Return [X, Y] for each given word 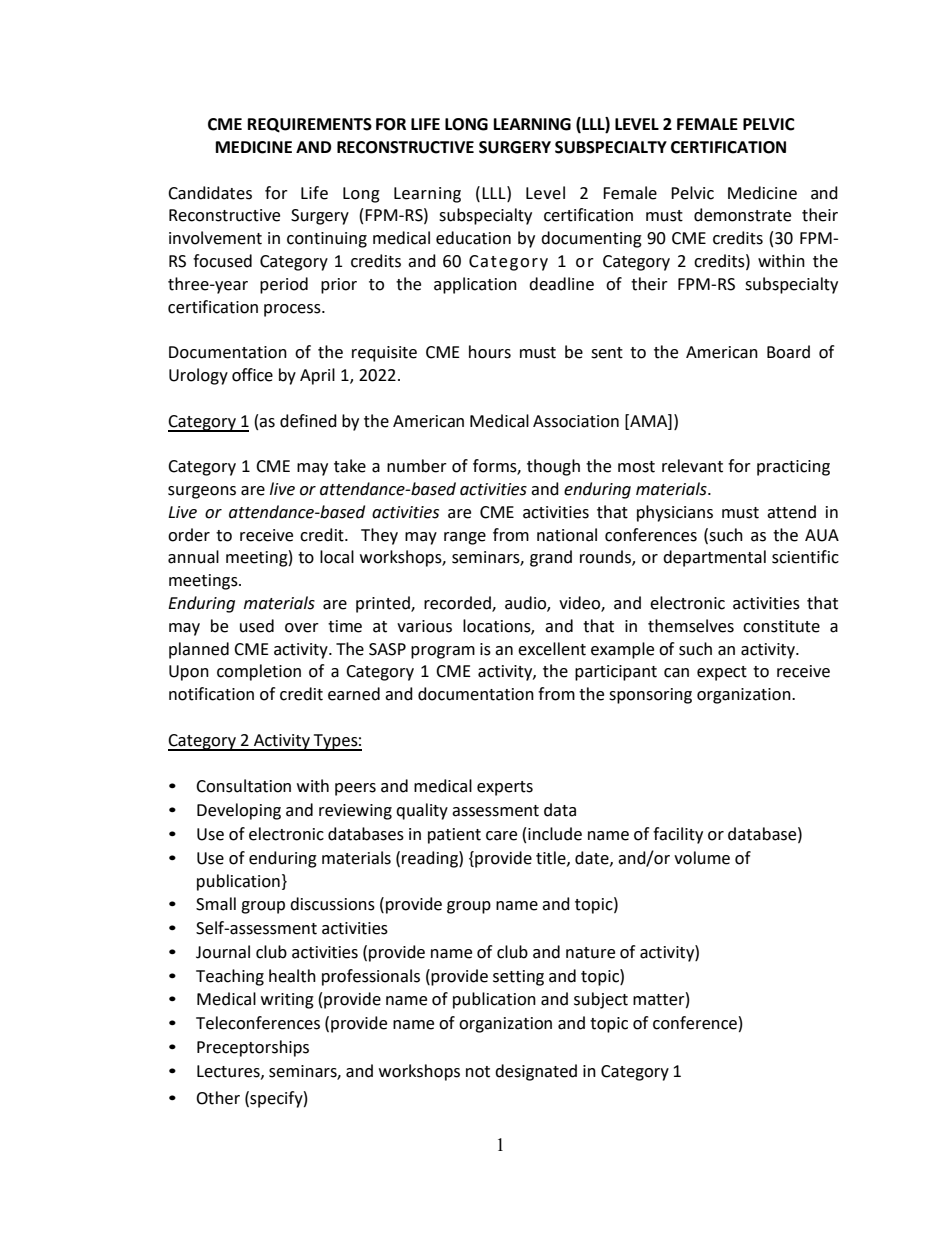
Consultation [243, 786]
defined [308, 421]
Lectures [229, 1072]
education [473, 238]
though [553, 467]
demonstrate [742, 215]
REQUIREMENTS [310, 125]
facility [678, 835]
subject [601, 1000]
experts [505, 788]
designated [536, 1072]
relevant [692, 466]
